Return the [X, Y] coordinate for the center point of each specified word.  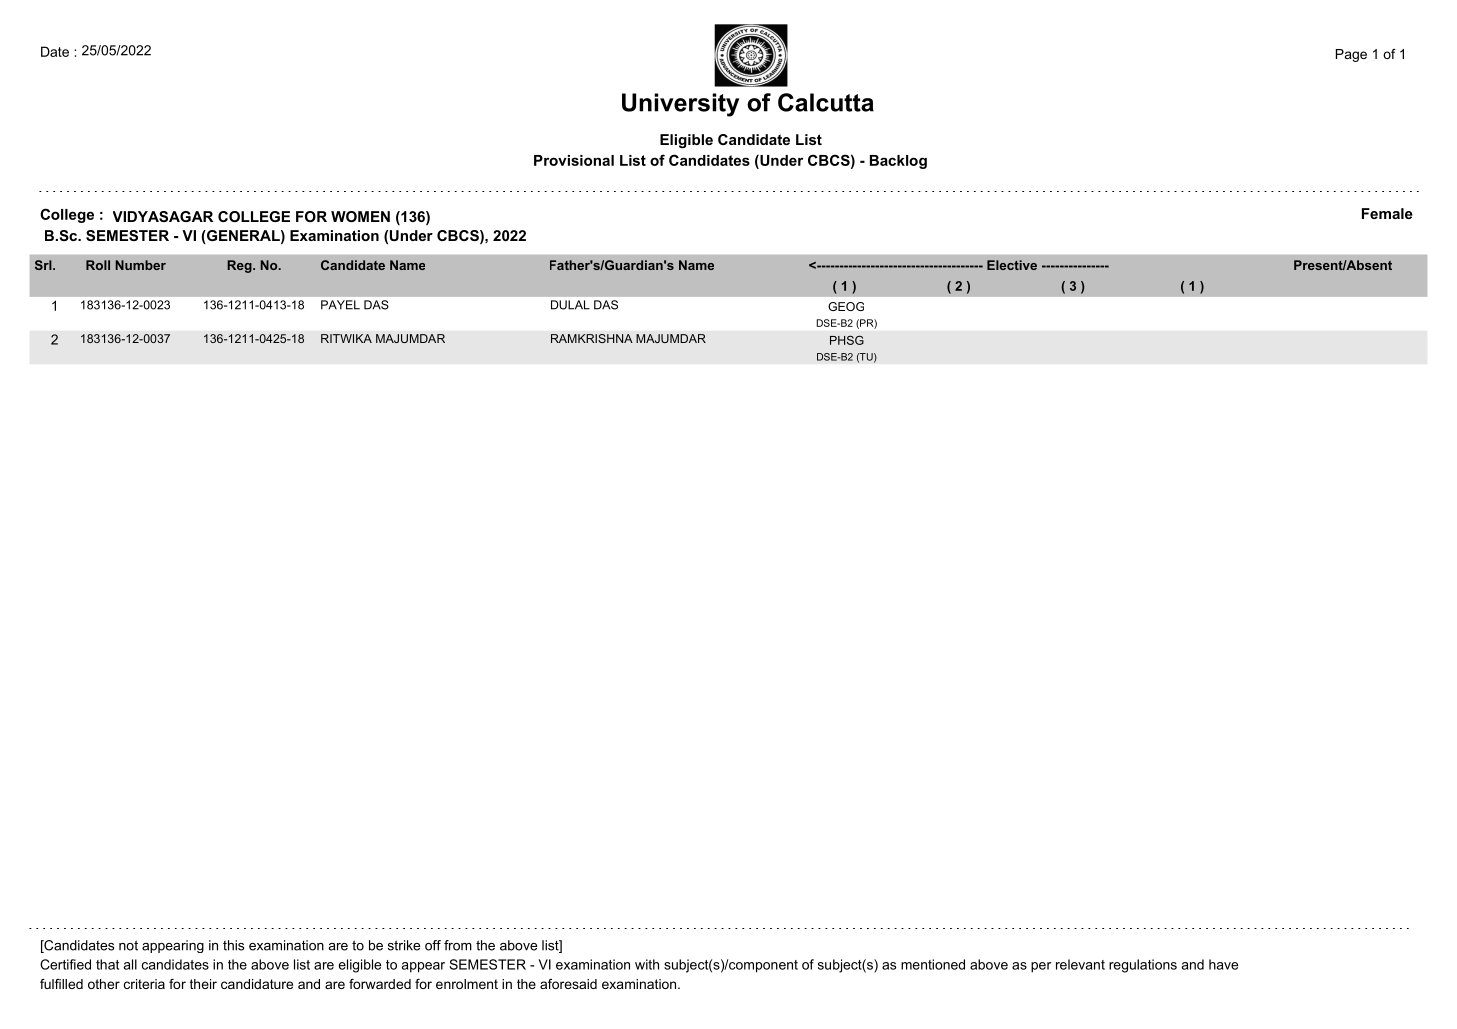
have [1223, 964]
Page [1351, 55]
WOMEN [360, 216]
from [458, 945]
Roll [98, 265]
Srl [44, 265]
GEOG [846, 306]
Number [141, 265]
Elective [1012, 265]
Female [1387, 213]
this [233, 945]
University [680, 105]
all [130, 964]
